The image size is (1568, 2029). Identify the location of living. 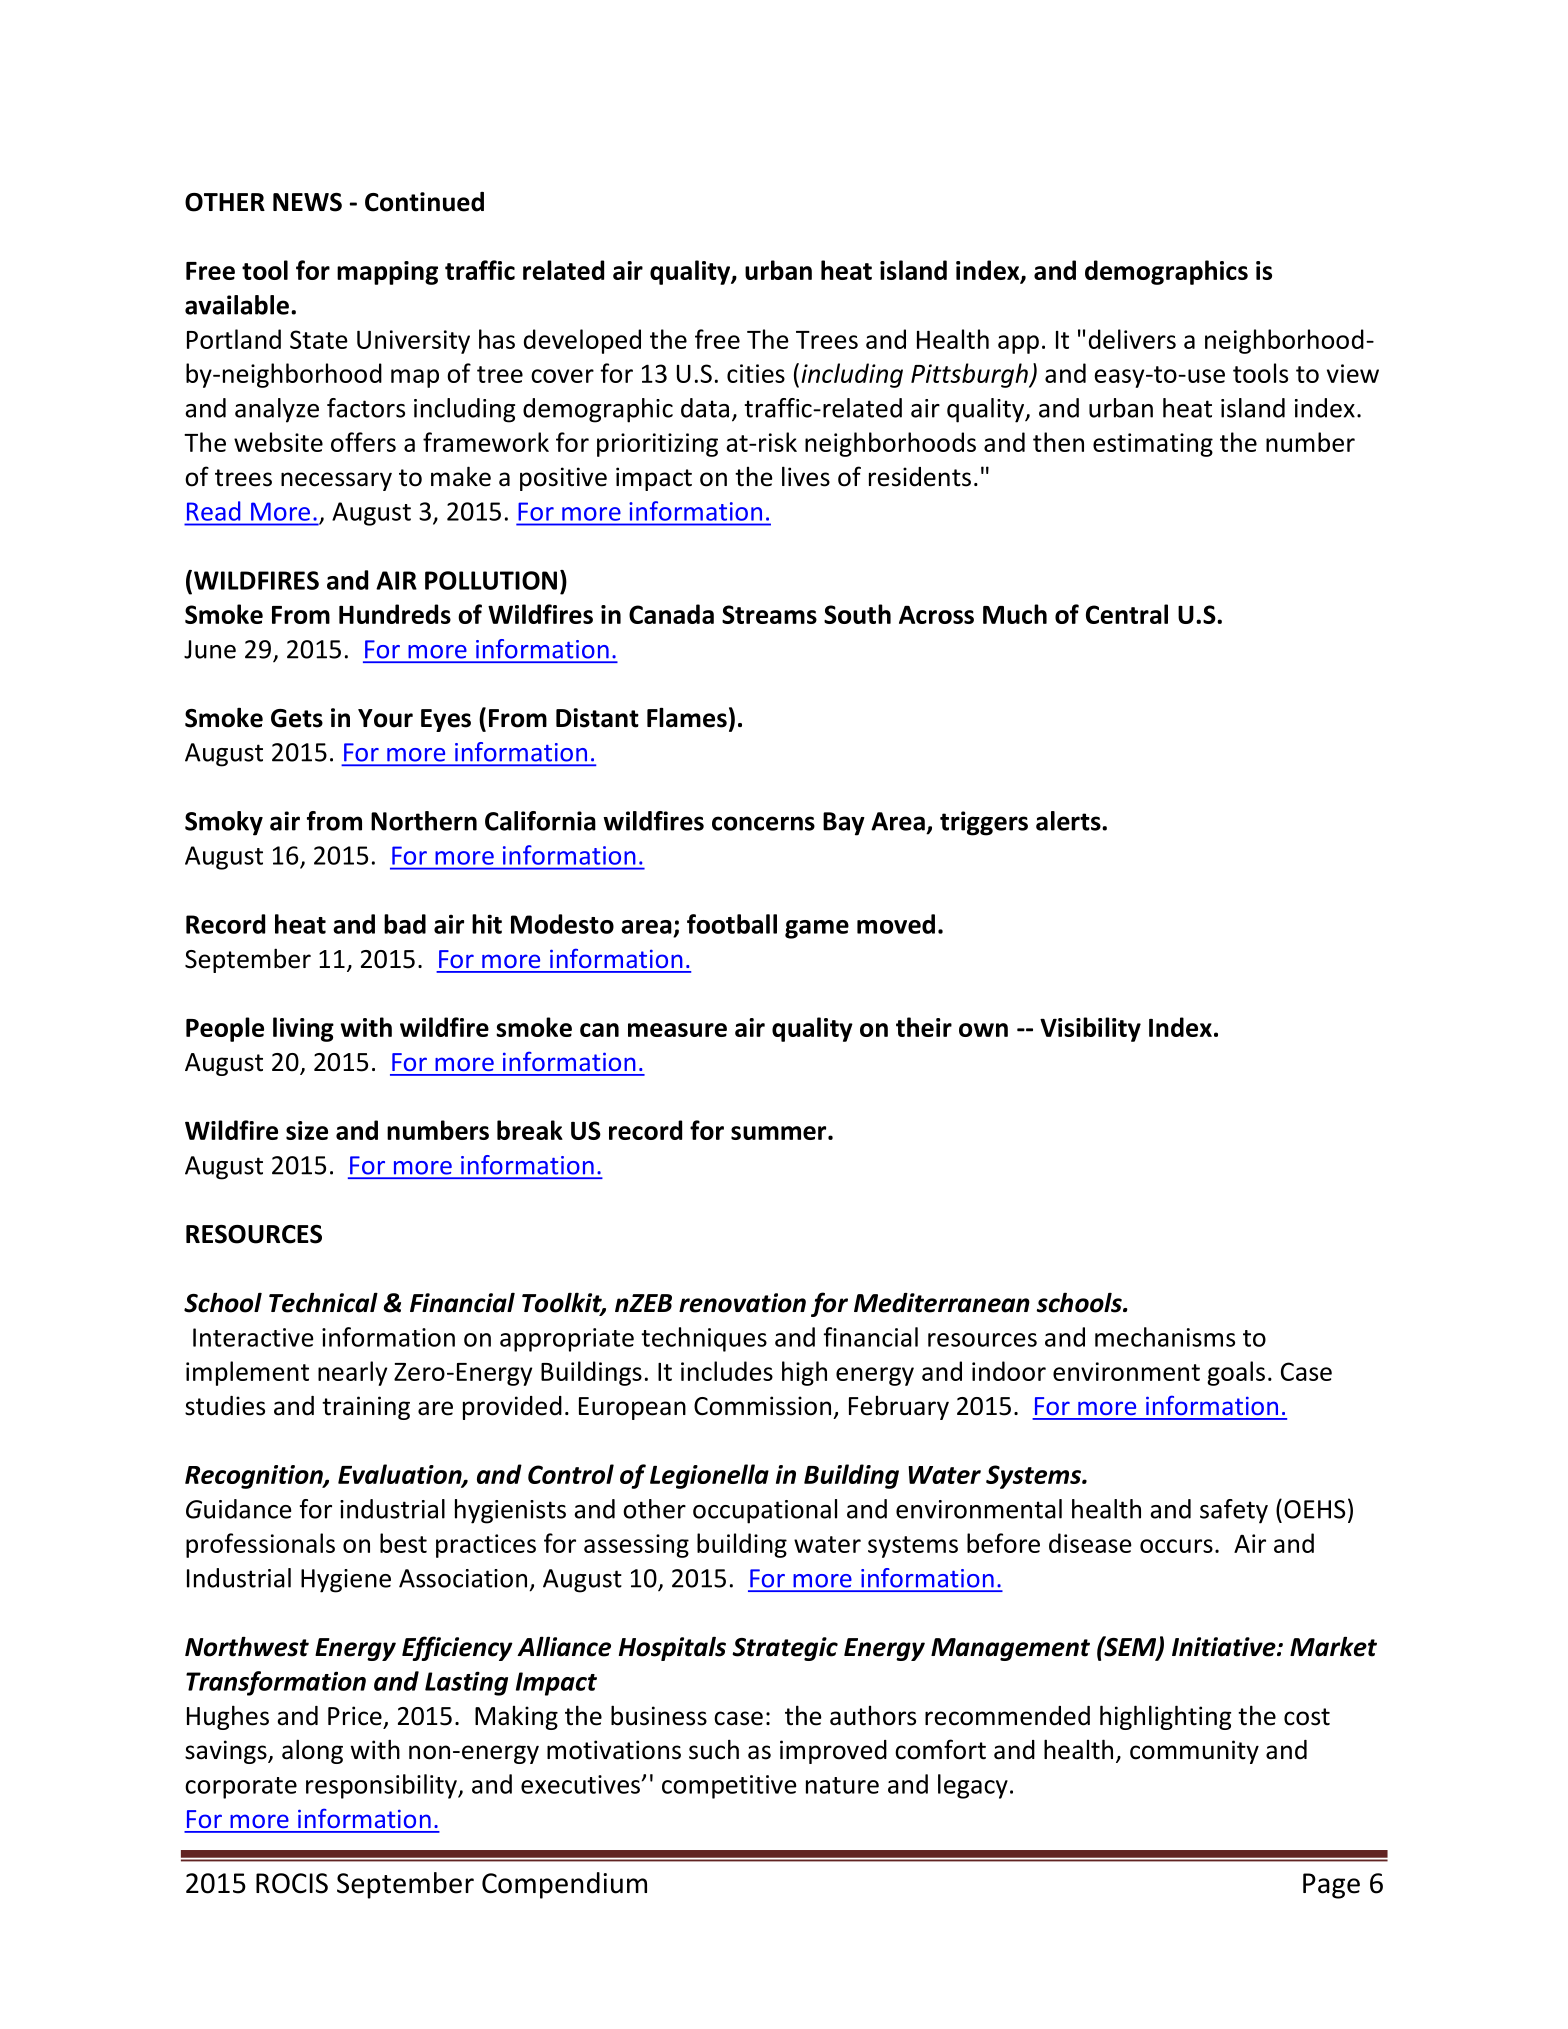
(303, 1029).
